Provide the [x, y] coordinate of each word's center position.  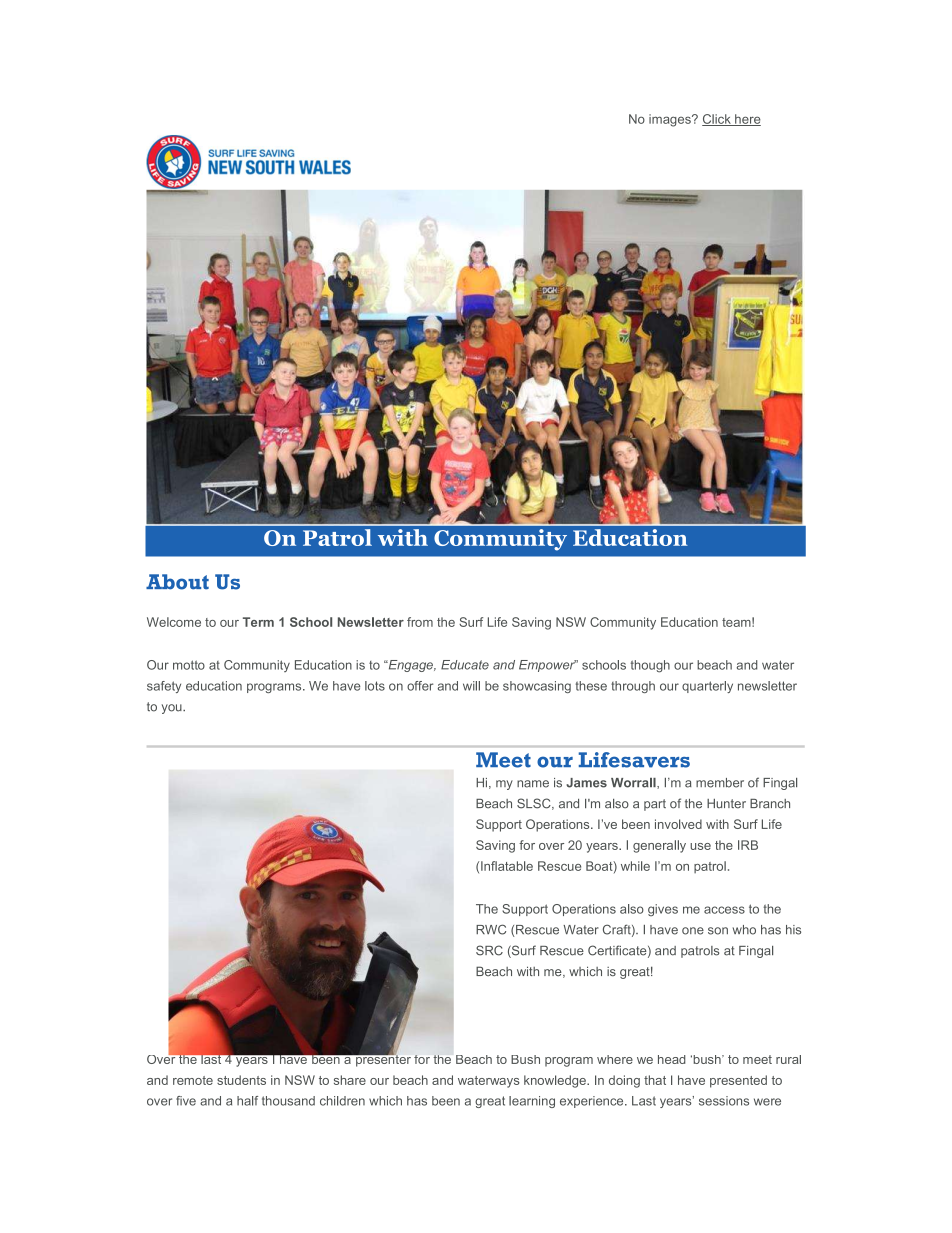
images [671, 120]
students [241, 1080]
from [420, 622]
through [633, 687]
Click [717, 120]
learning [532, 1102]
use [700, 846]
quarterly [707, 687]
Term [258, 622]
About [177, 582]
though [650, 666]
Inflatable [507, 866]
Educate [465, 665]
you [173, 709]
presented [738, 1081]
